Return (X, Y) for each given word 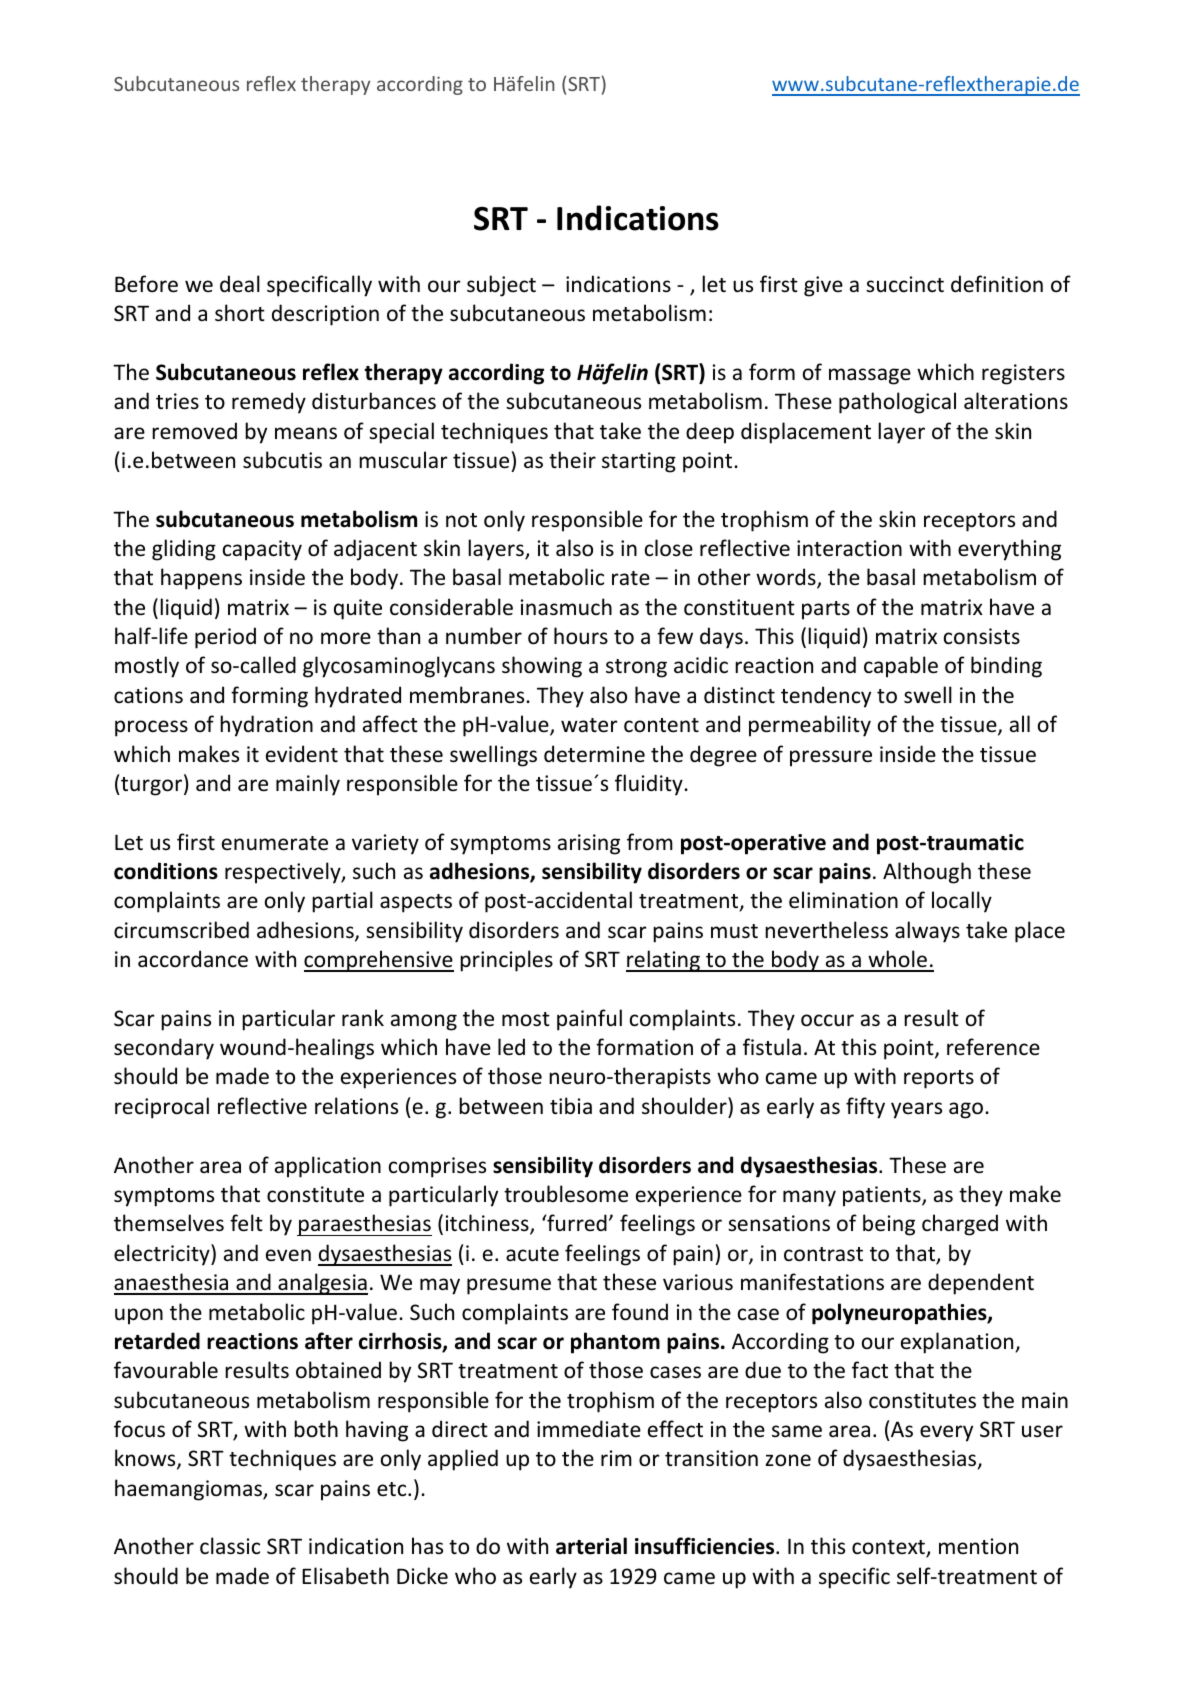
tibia (571, 1106)
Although (927, 873)
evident (302, 753)
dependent (981, 1284)
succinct (905, 284)
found (640, 1312)
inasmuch (566, 607)
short (240, 313)
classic (230, 1546)
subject (501, 286)
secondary (164, 1049)
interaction (849, 548)
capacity (262, 550)
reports (939, 1079)
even (288, 1255)
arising (589, 844)
